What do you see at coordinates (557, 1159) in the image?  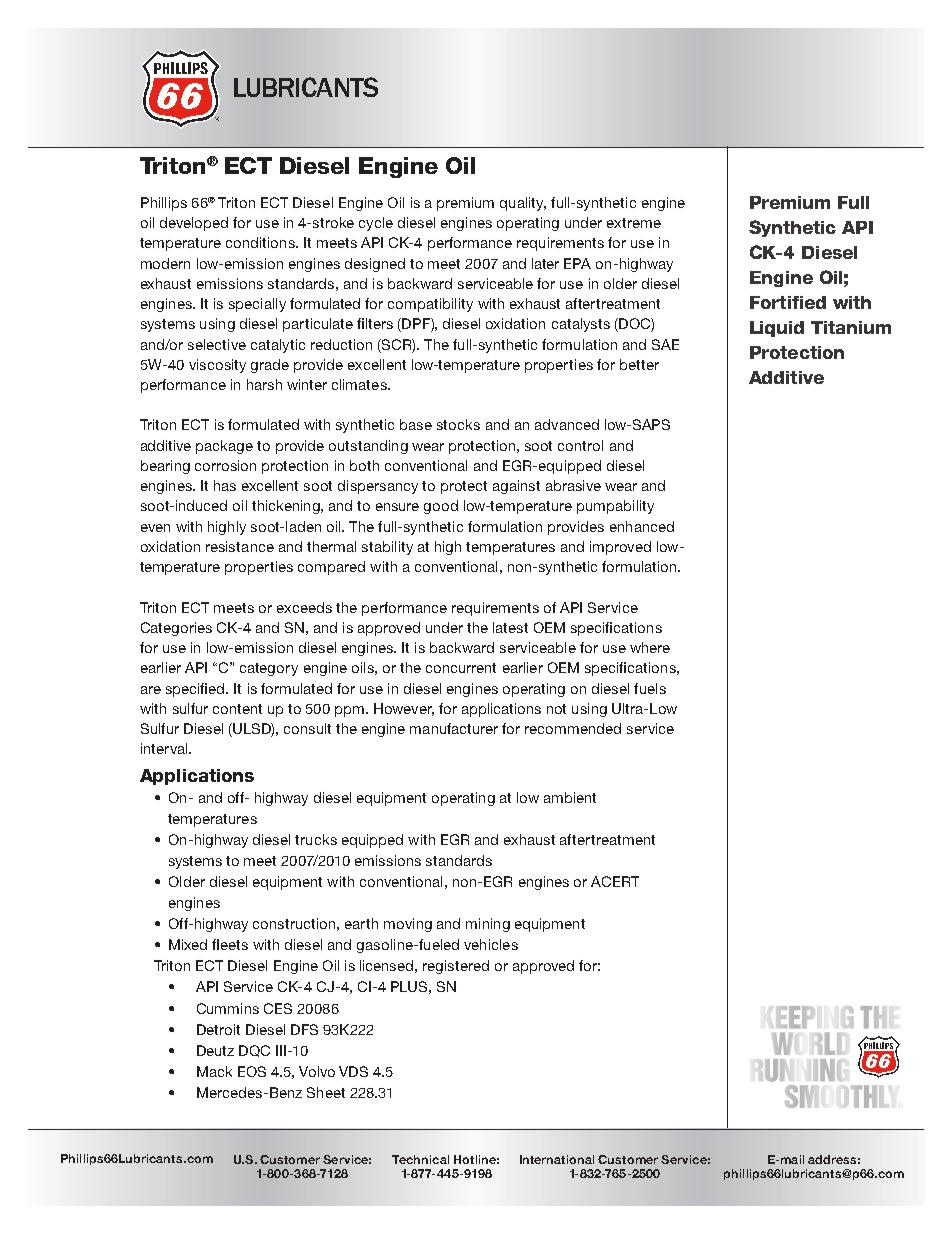 I see `International` at bounding box center [557, 1159].
